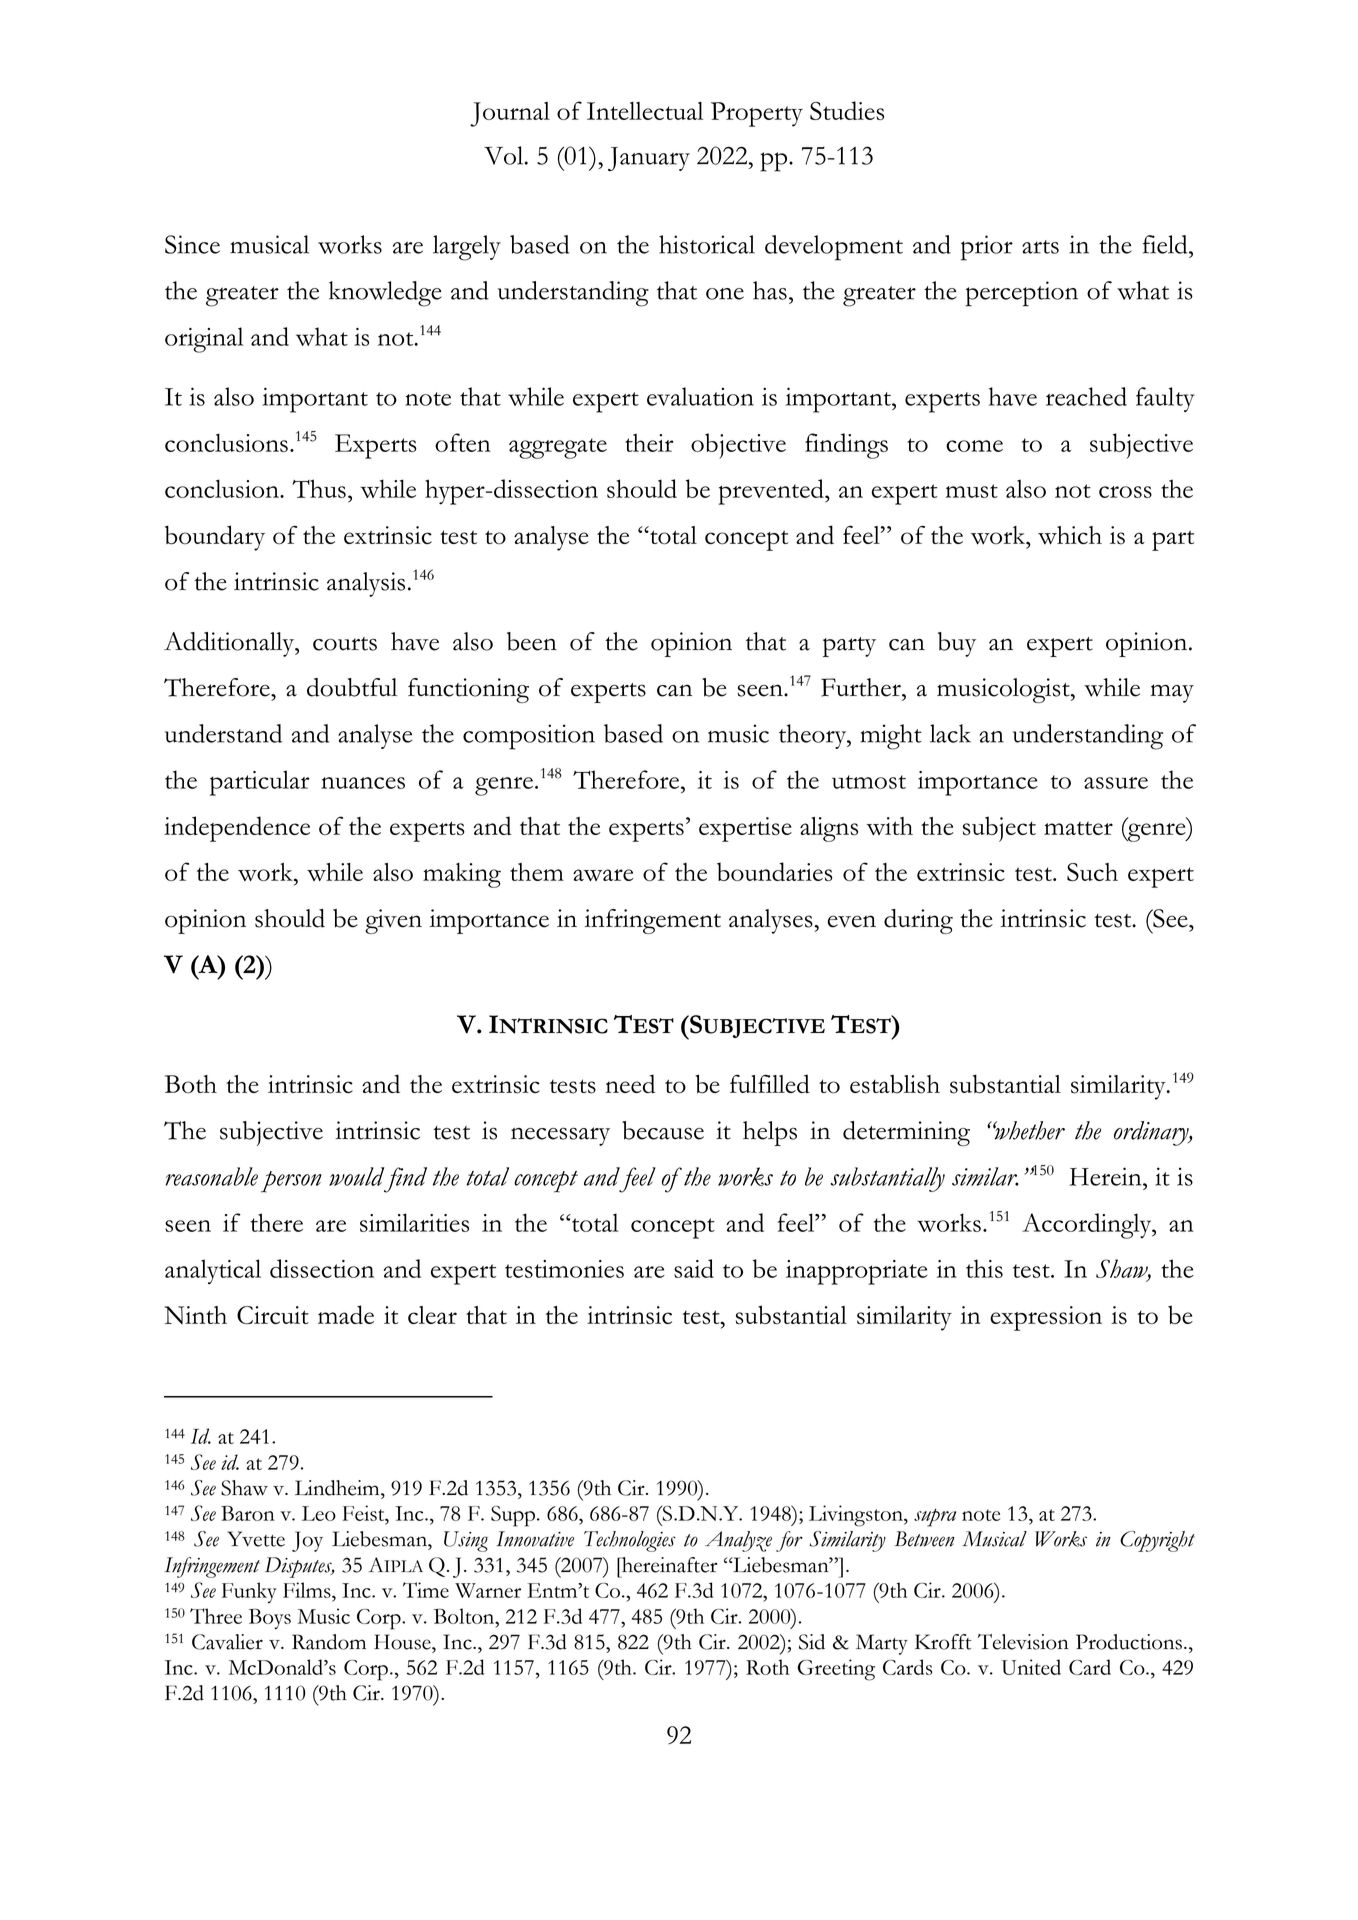 The height and width of the screenshot is (1920, 1358). Describe the element at coordinates (532, 641) in the screenshot. I see `been` at that location.
